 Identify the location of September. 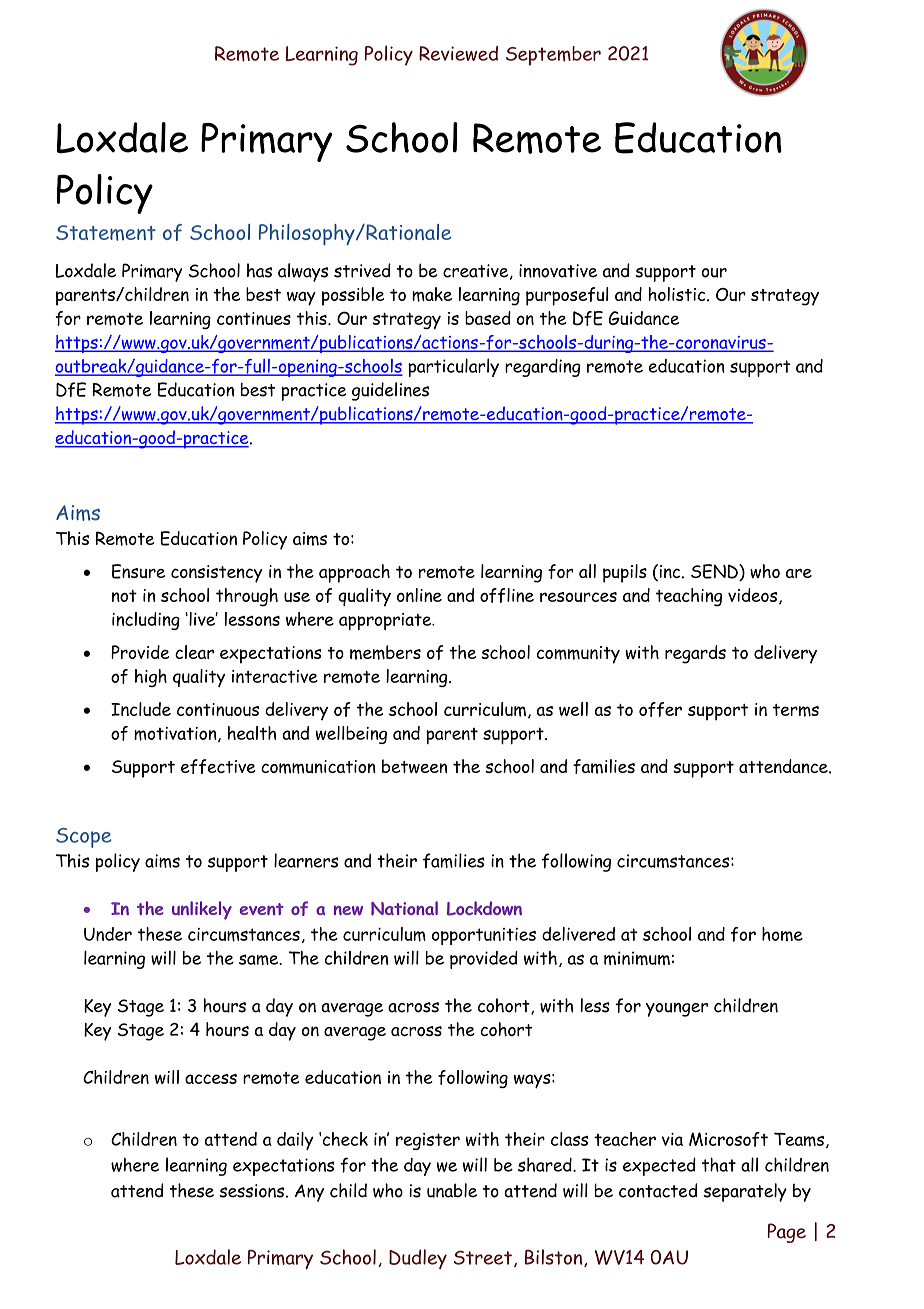
(553, 56).
